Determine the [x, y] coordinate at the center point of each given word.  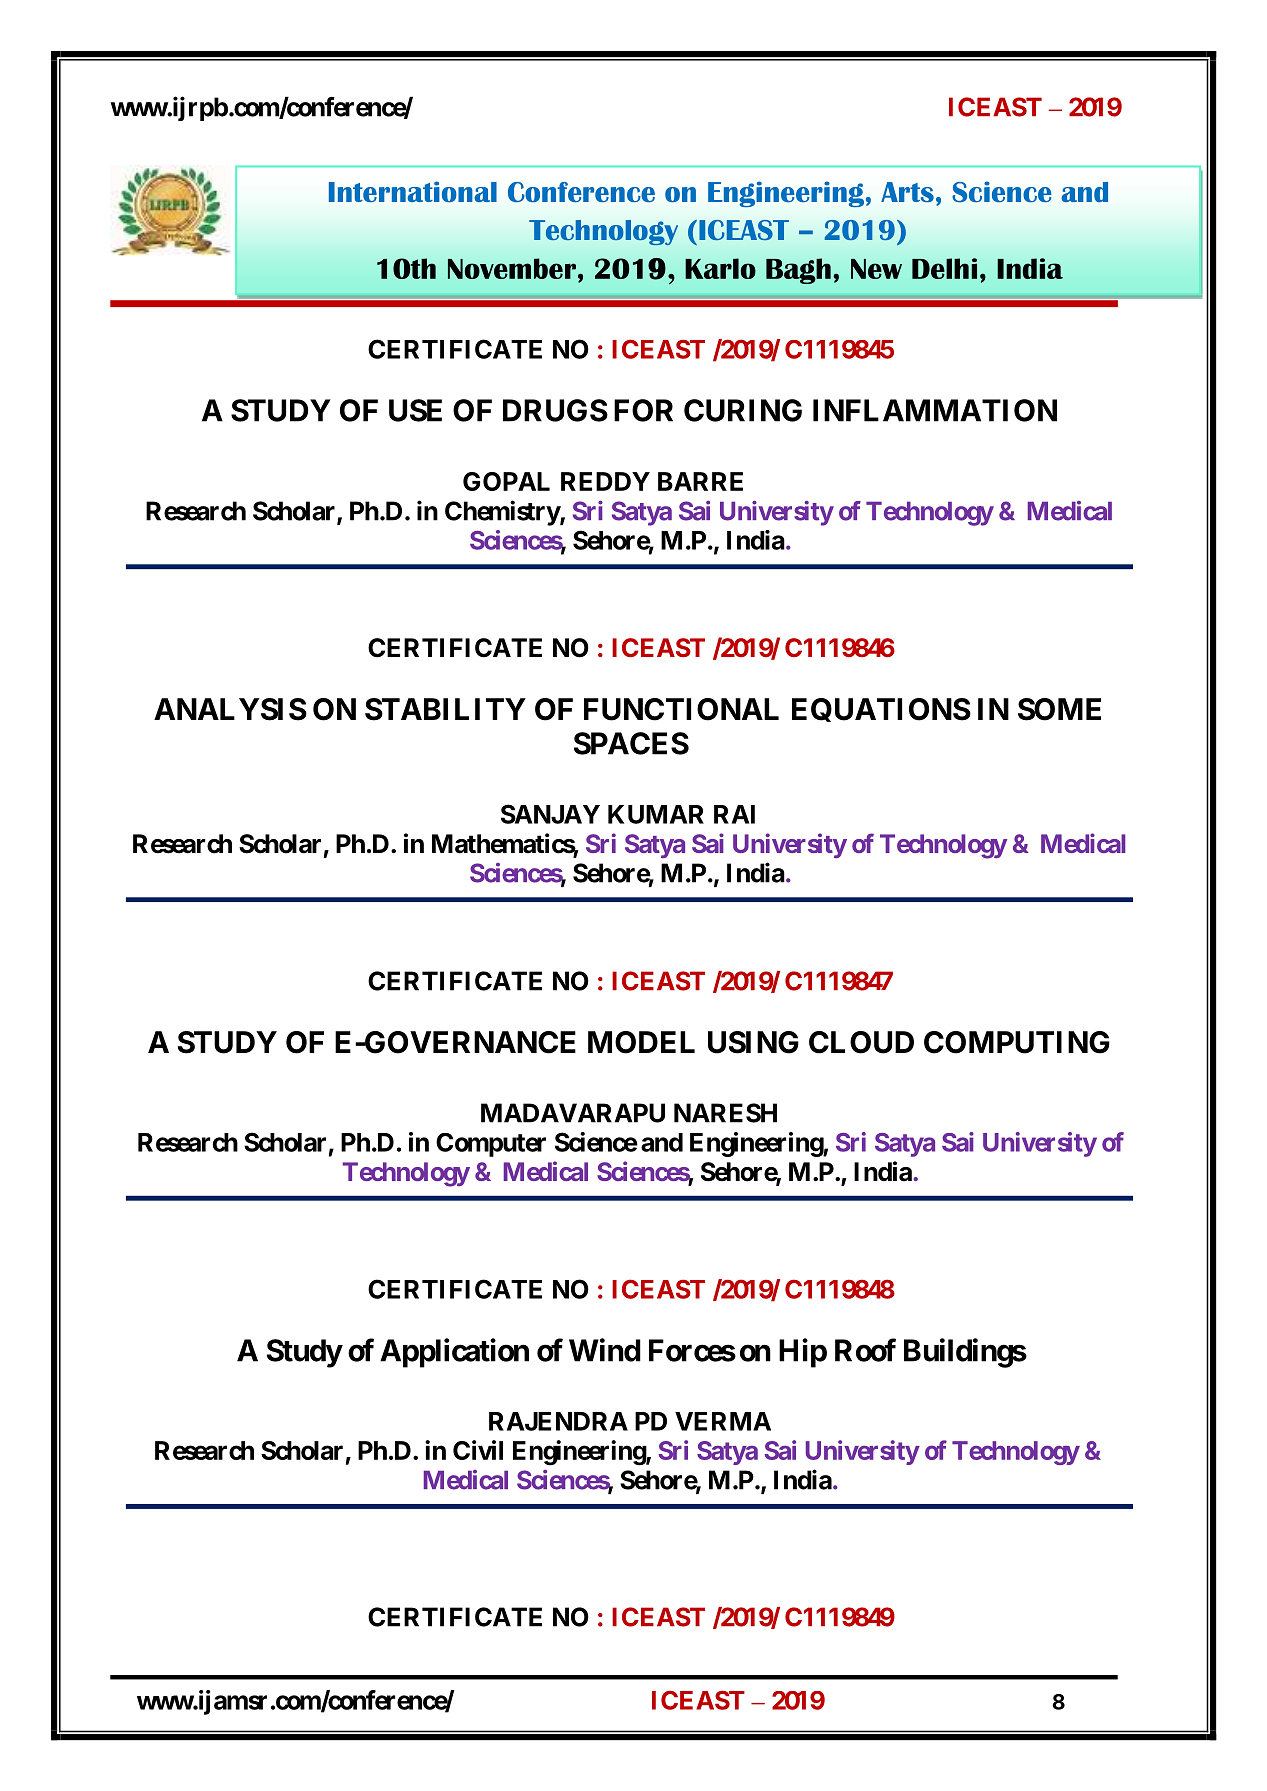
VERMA [723, 1421]
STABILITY [445, 709]
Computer [491, 1145]
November [512, 268]
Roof [865, 1350]
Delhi [944, 268]
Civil [478, 1450]
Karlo [720, 268]
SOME [1059, 709]
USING [753, 1042]
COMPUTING [1017, 1042]
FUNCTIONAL [681, 709]
